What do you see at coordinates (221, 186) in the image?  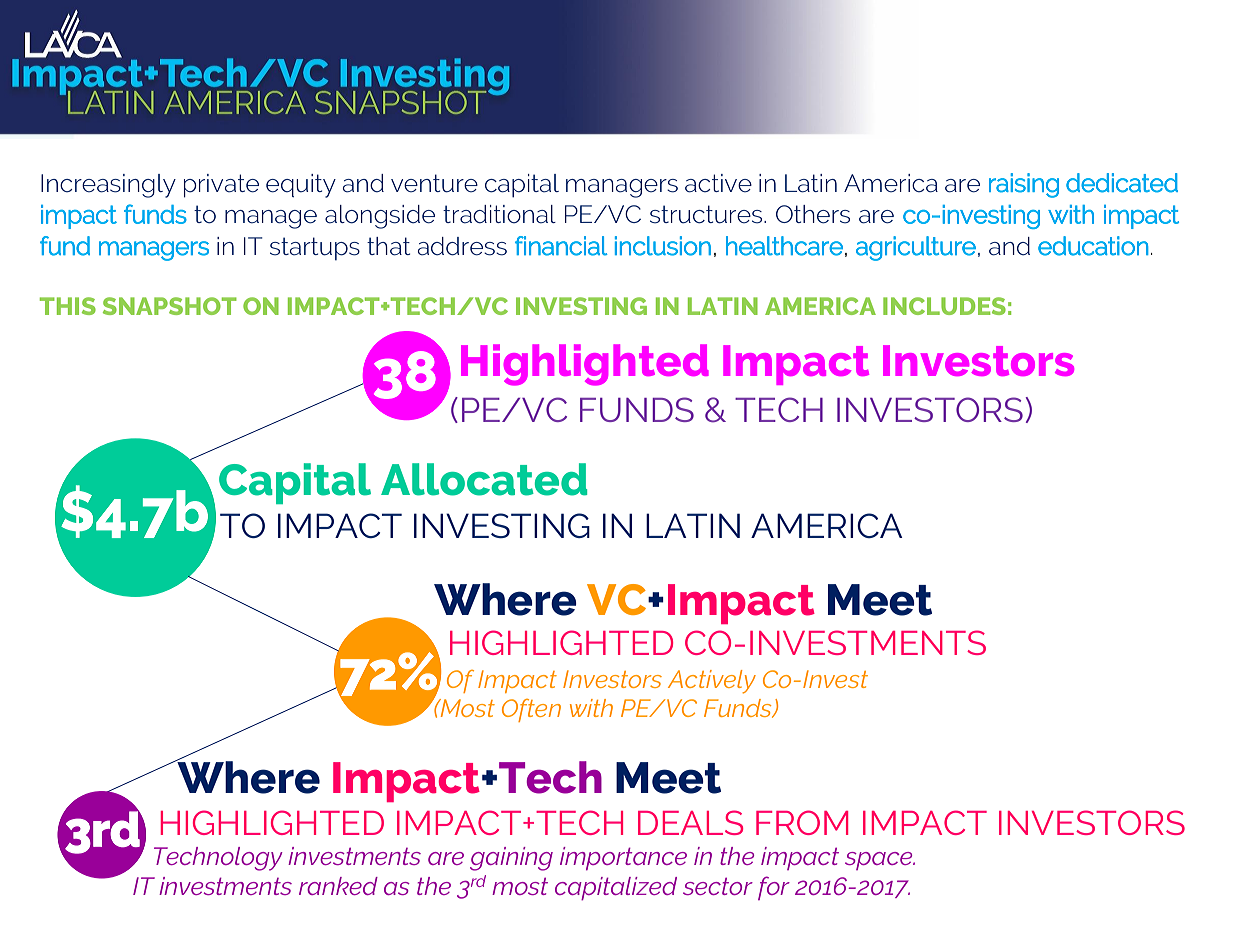 I see `private` at bounding box center [221, 186].
